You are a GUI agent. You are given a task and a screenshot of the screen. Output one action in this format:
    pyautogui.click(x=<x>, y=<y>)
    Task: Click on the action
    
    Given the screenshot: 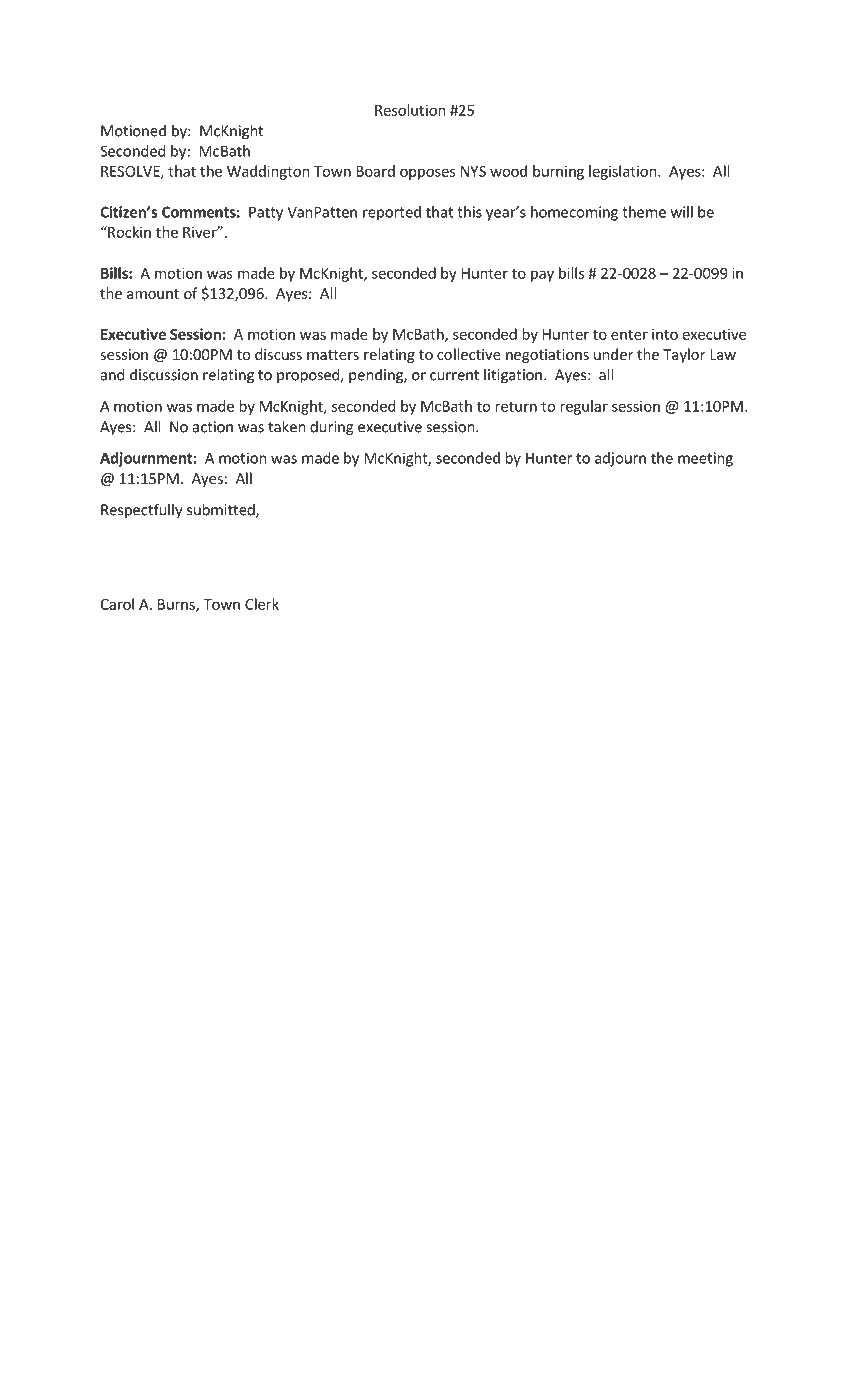 What is the action you would take?
    pyautogui.click(x=213, y=427)
